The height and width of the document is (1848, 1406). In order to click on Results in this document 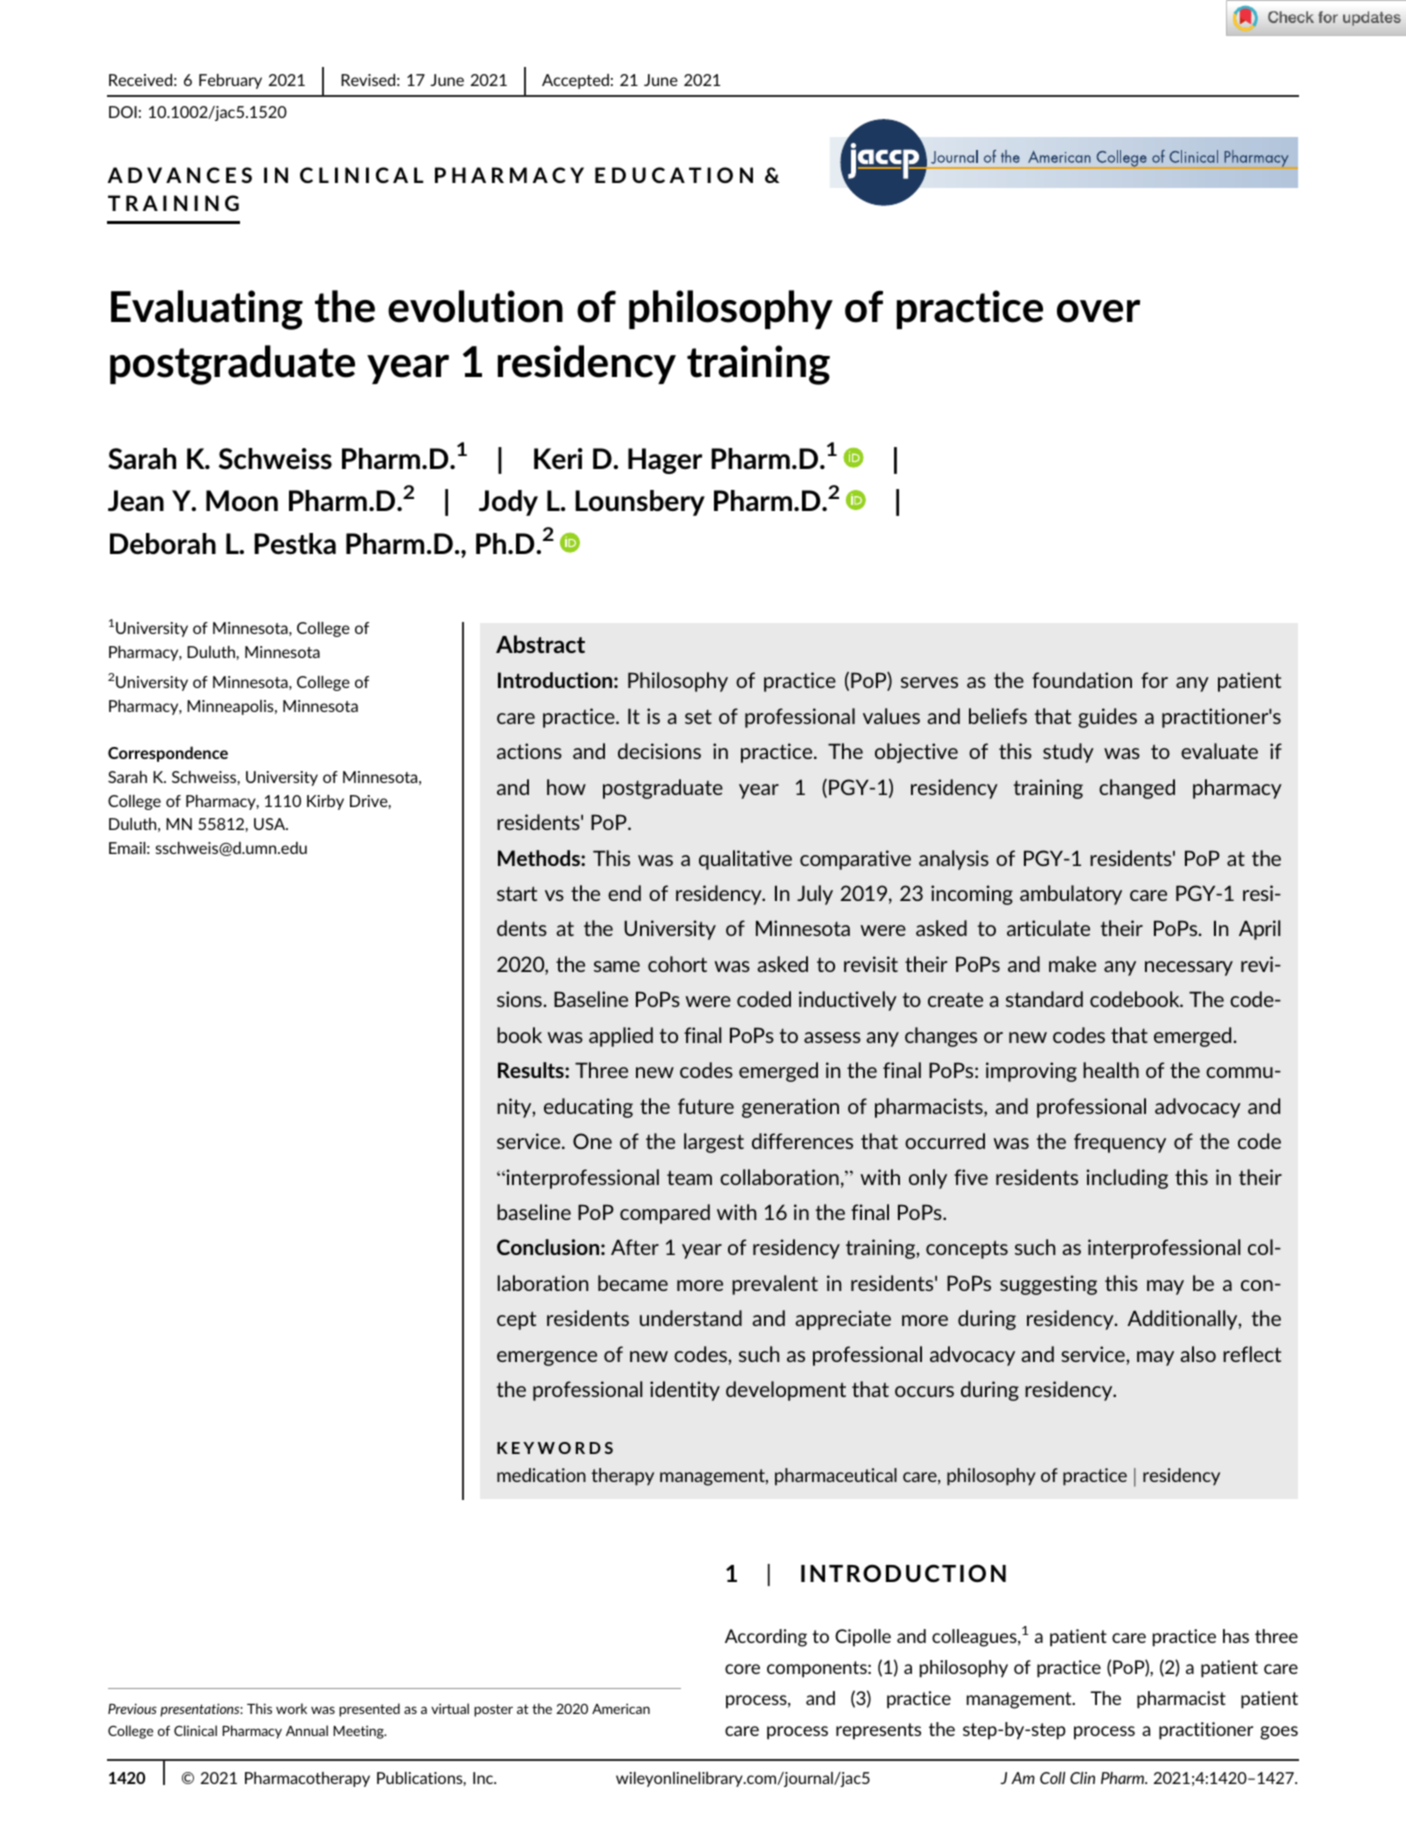, I will do `click(532, 1070)`.
